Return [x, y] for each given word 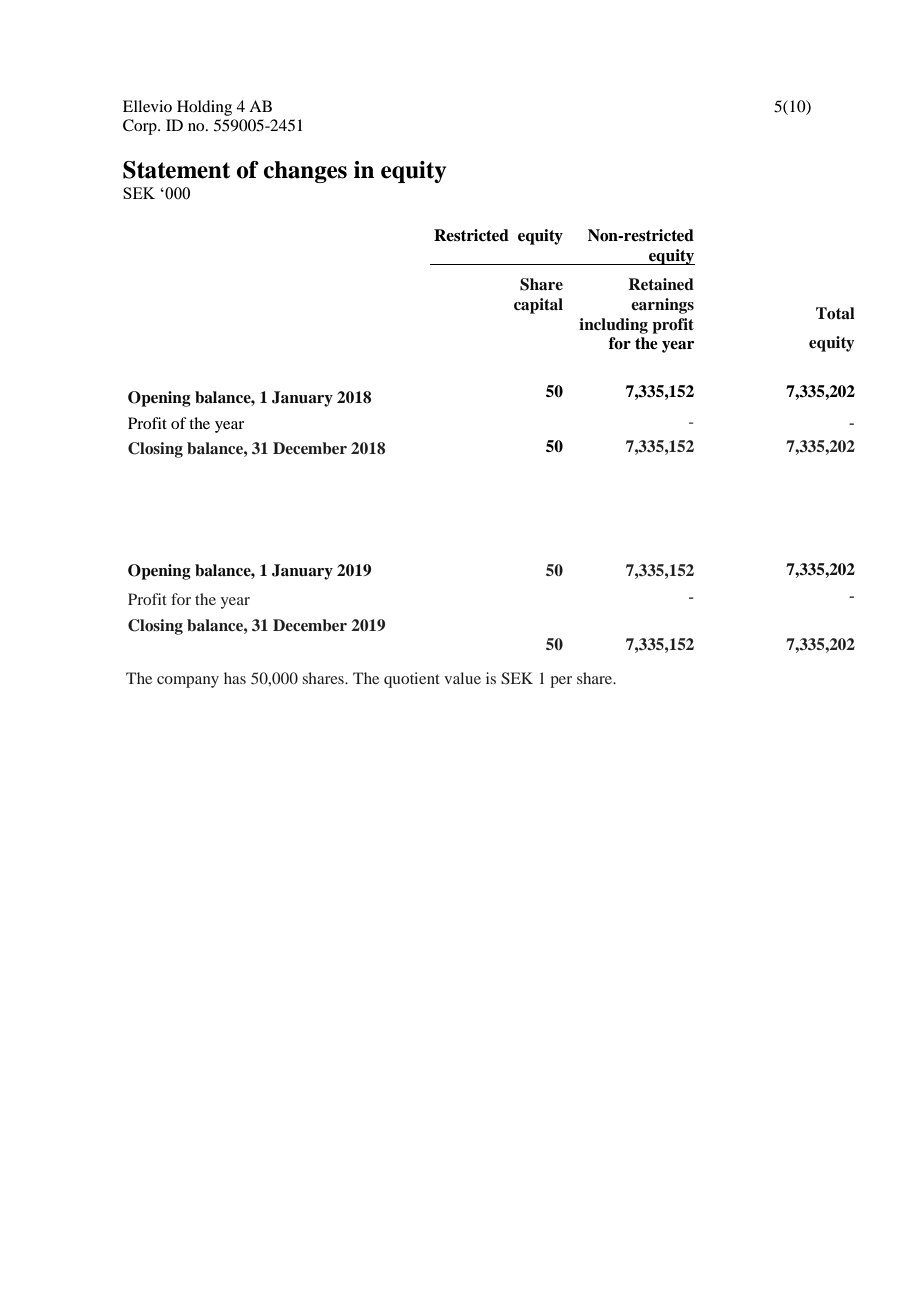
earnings [662, 306]
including [613, 326]
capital [538, 306]
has [235, 678]
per [561, 682]
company [188, 682]
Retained [661, 284]
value [462, 678]
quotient [412, 680]
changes [305, 172]
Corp [141, 127]
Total [835, 313]
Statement [176, 170]
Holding [204, 108]
